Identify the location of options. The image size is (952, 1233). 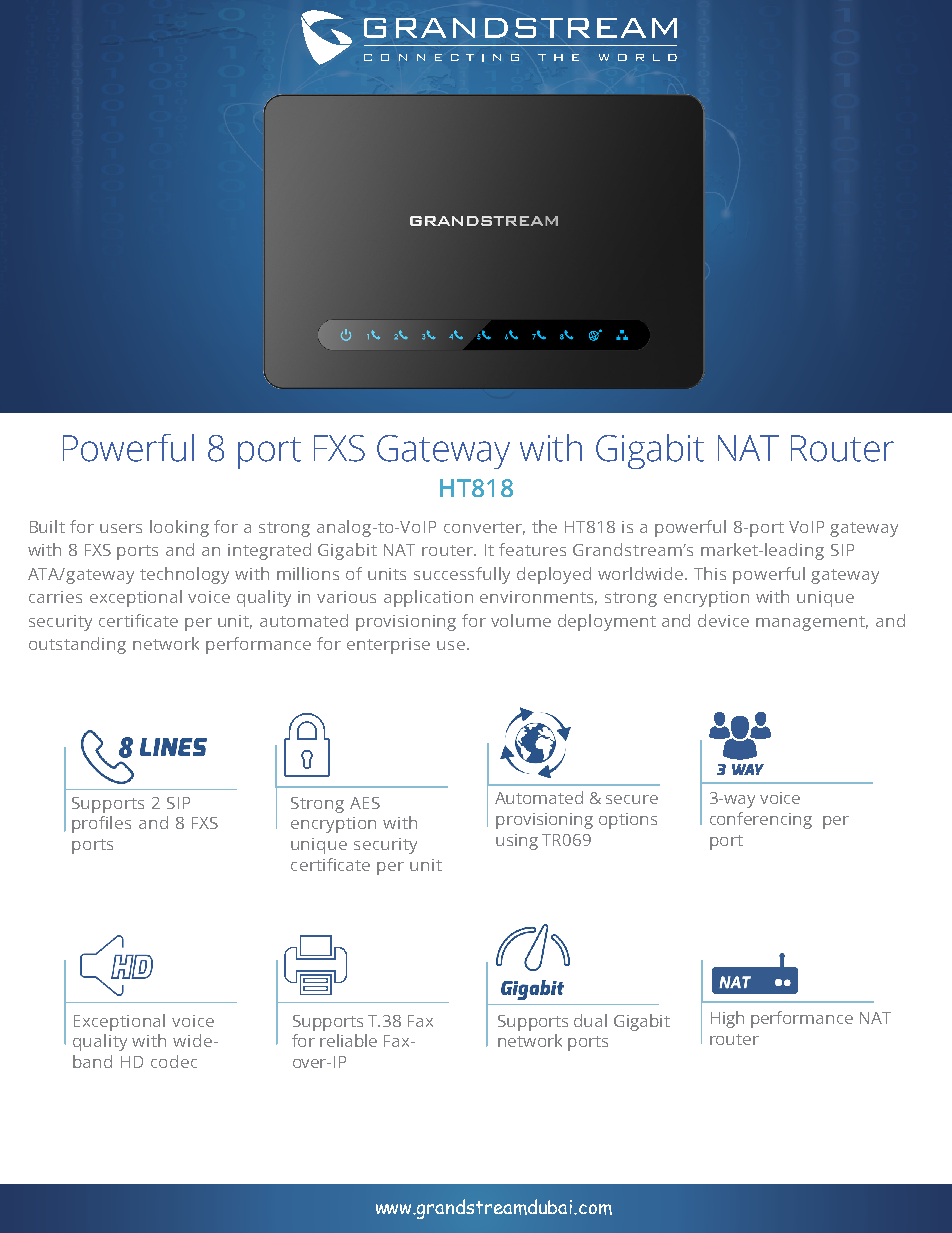
(628, 821).
